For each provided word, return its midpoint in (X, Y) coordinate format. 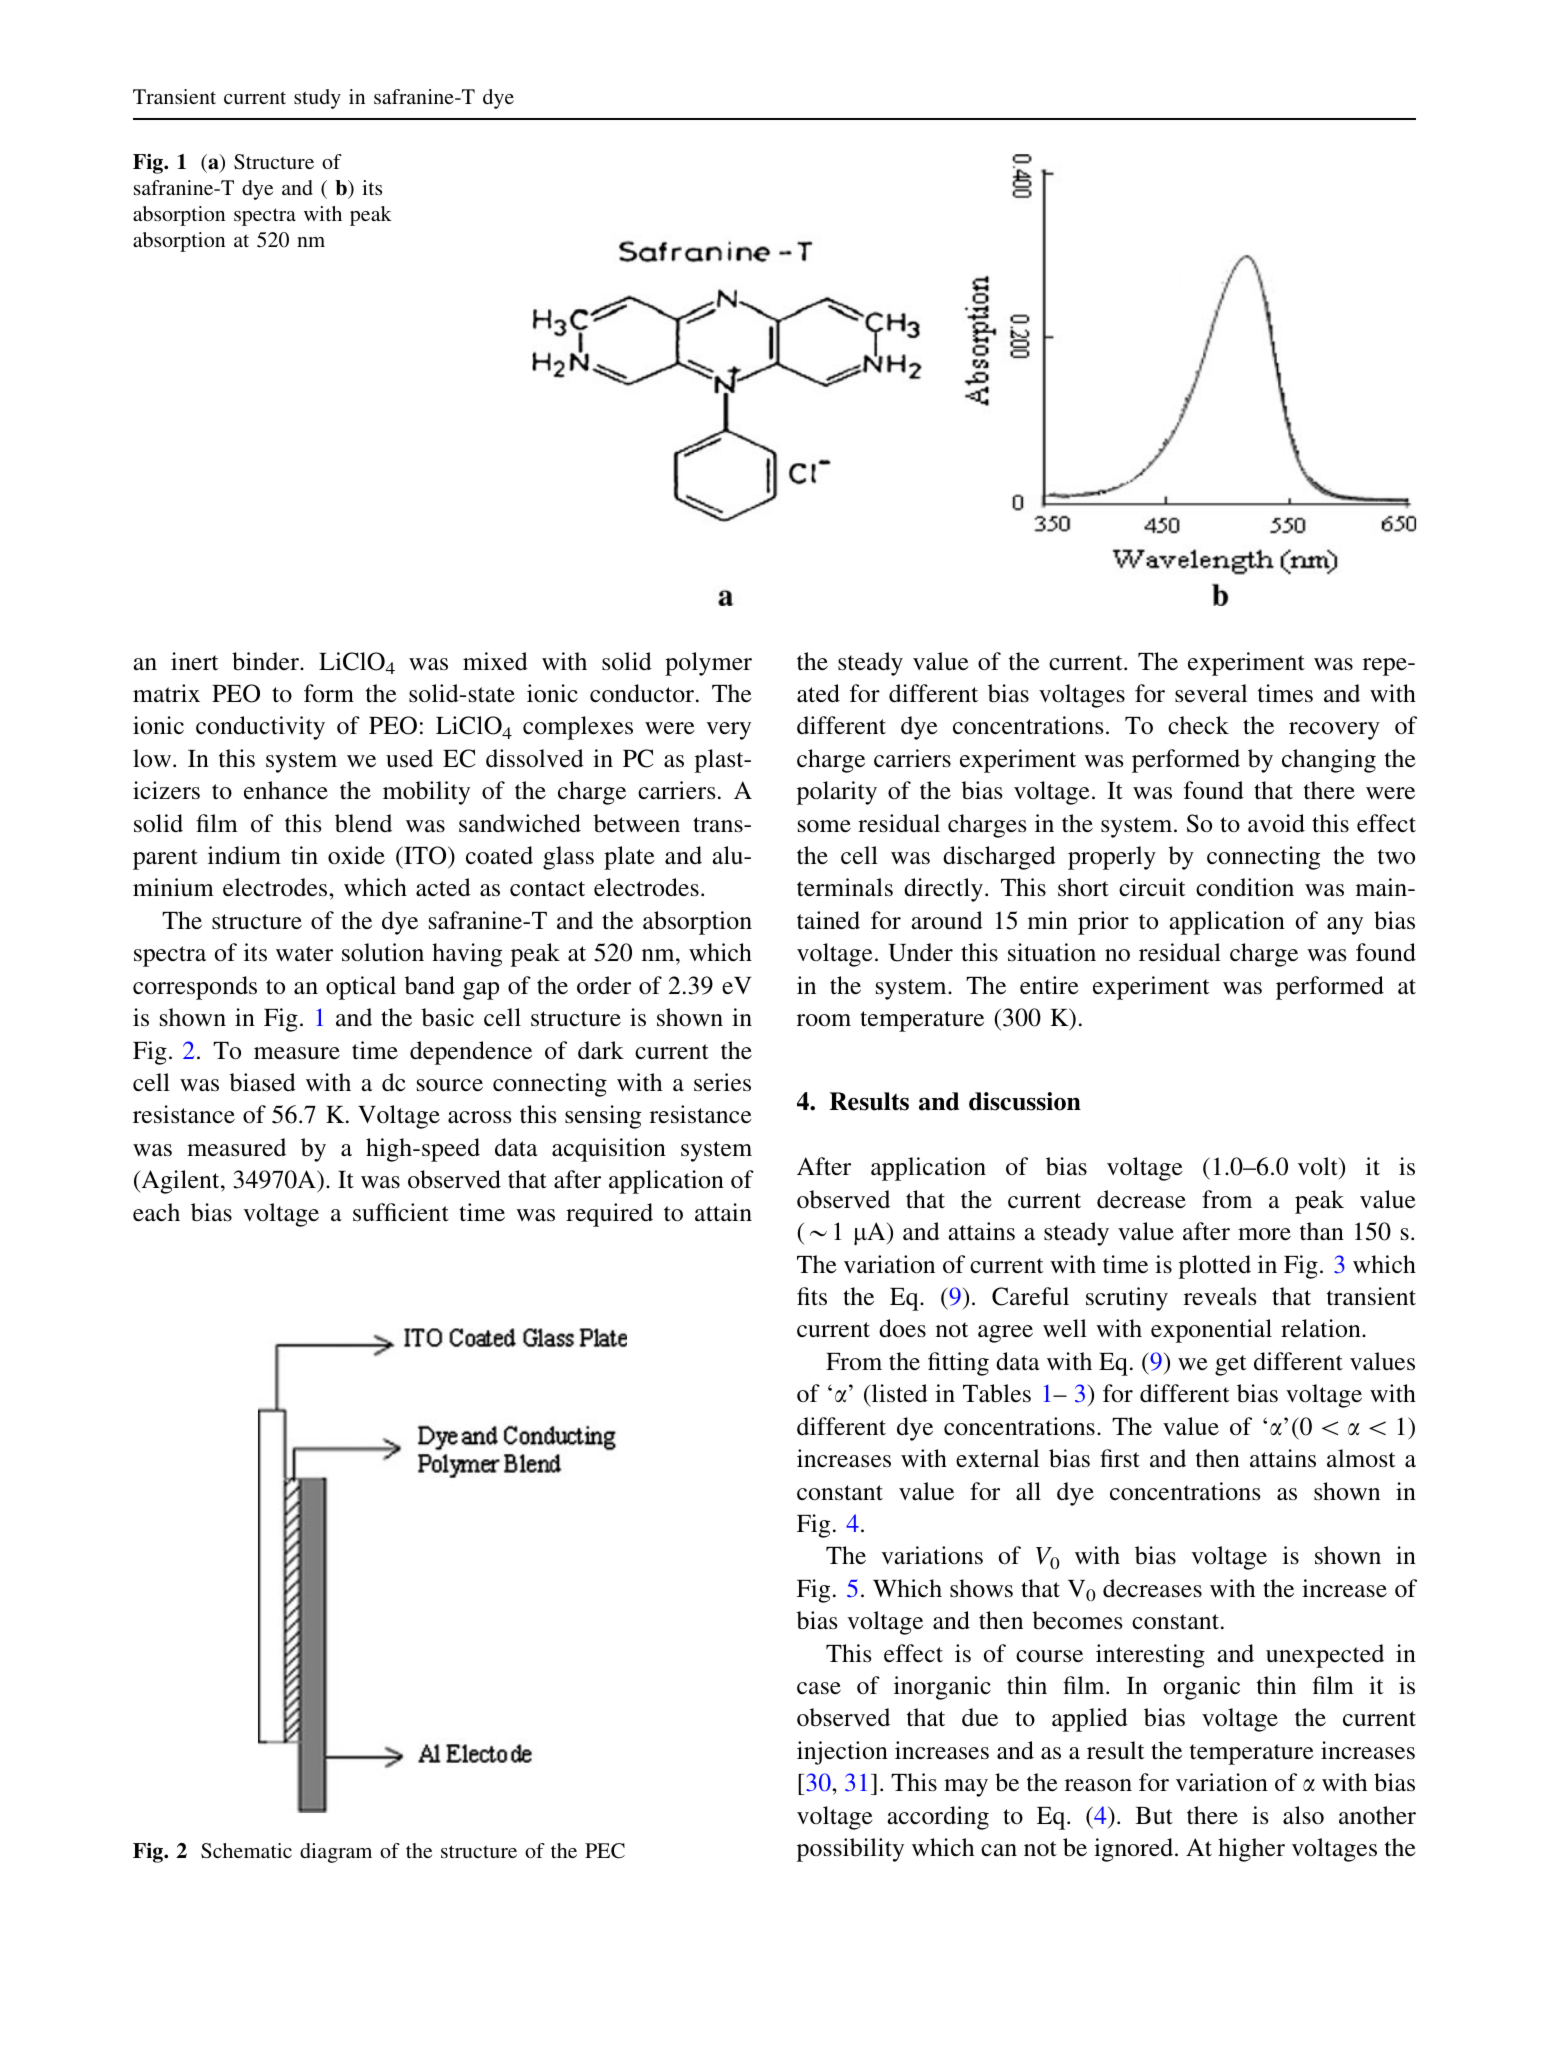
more (1264, 1234)
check (1198, 725)
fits (812, 1296)
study (317, 99)
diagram (336, 1853)
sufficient (401, 1212)
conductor (643, 693)
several (1211, 693)
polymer (708, 664)
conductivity (260, 728)
